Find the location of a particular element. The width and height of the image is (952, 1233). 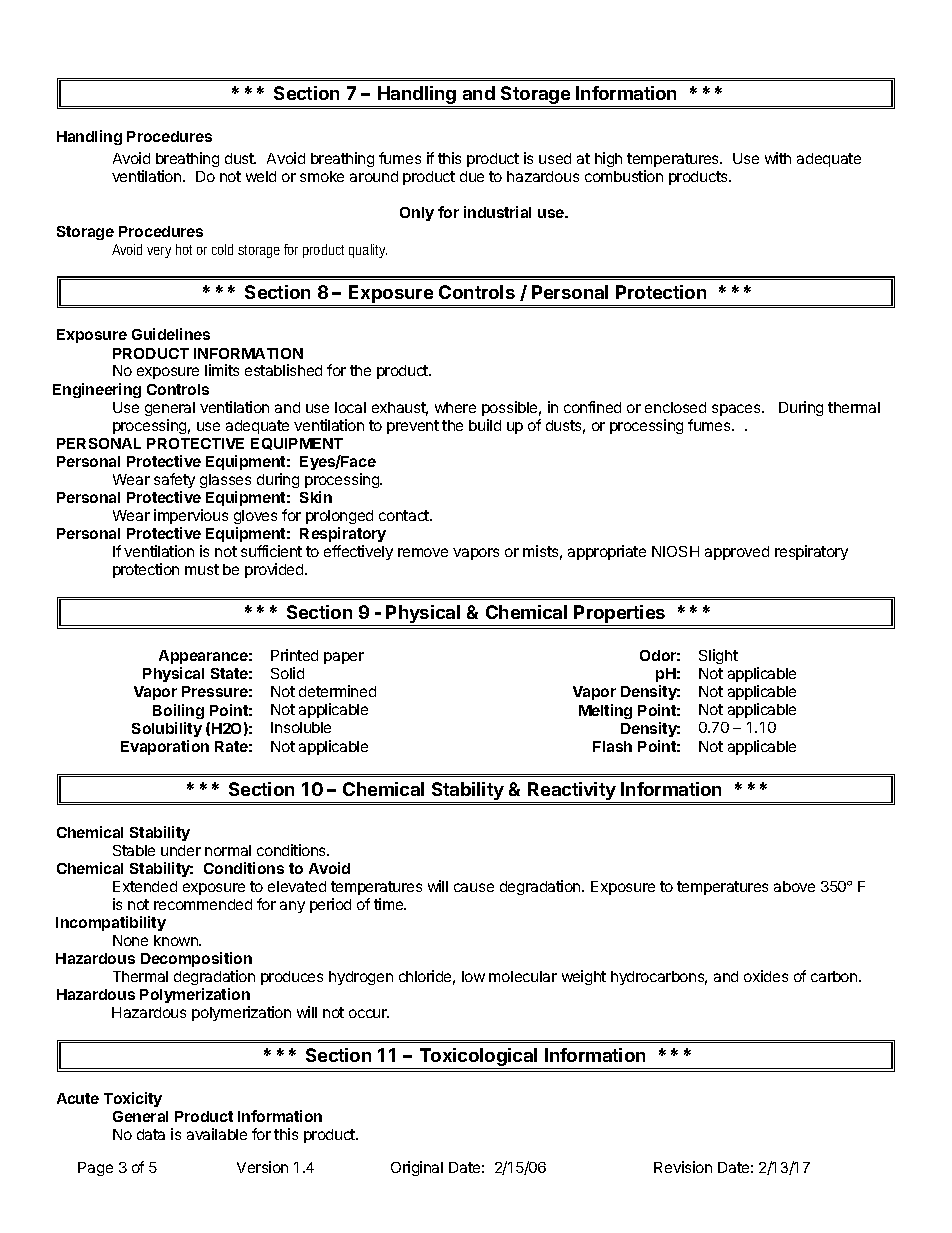

hot is located at coordinates (184, 249).
